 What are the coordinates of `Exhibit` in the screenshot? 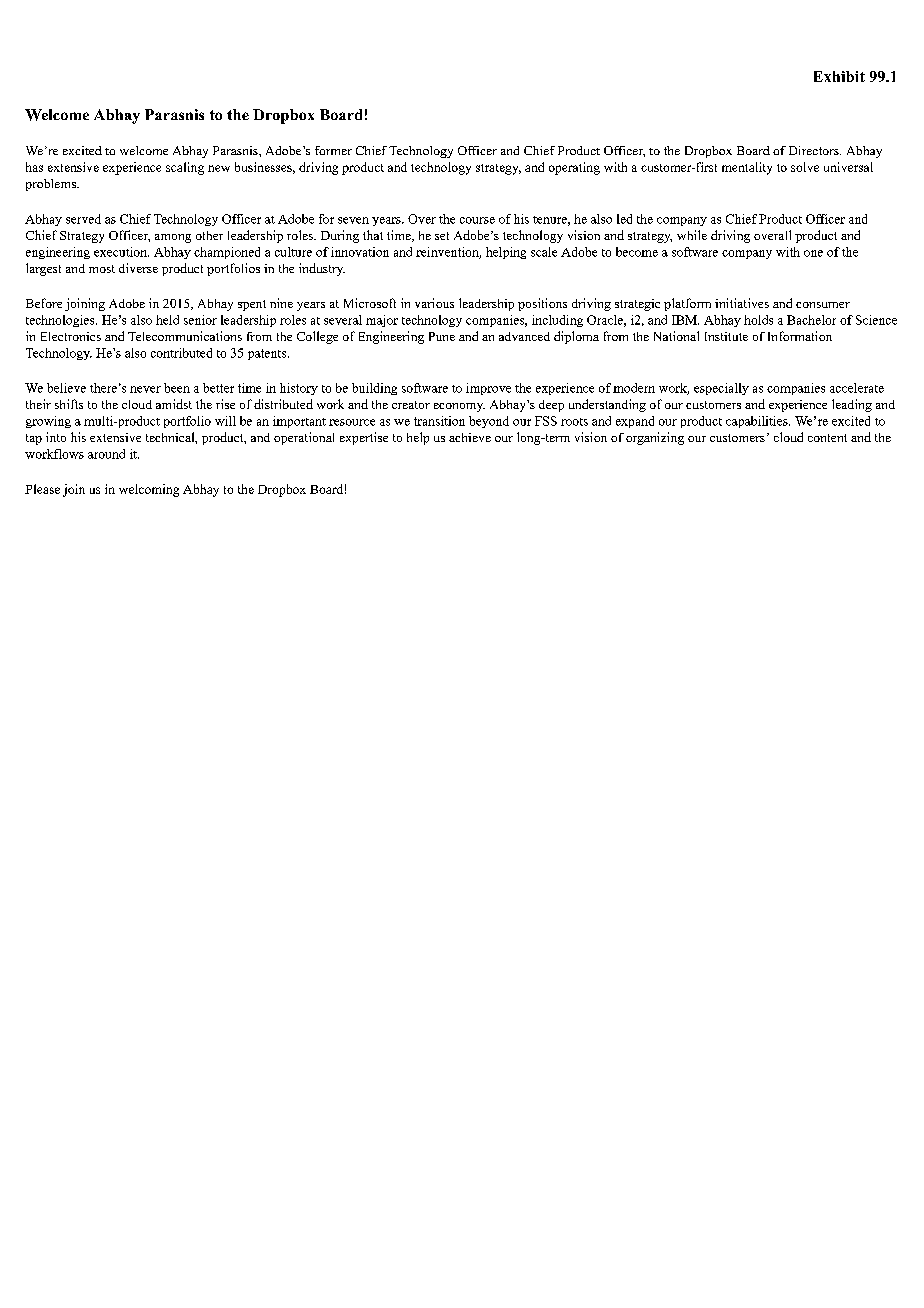 It's located at (839, 76).
